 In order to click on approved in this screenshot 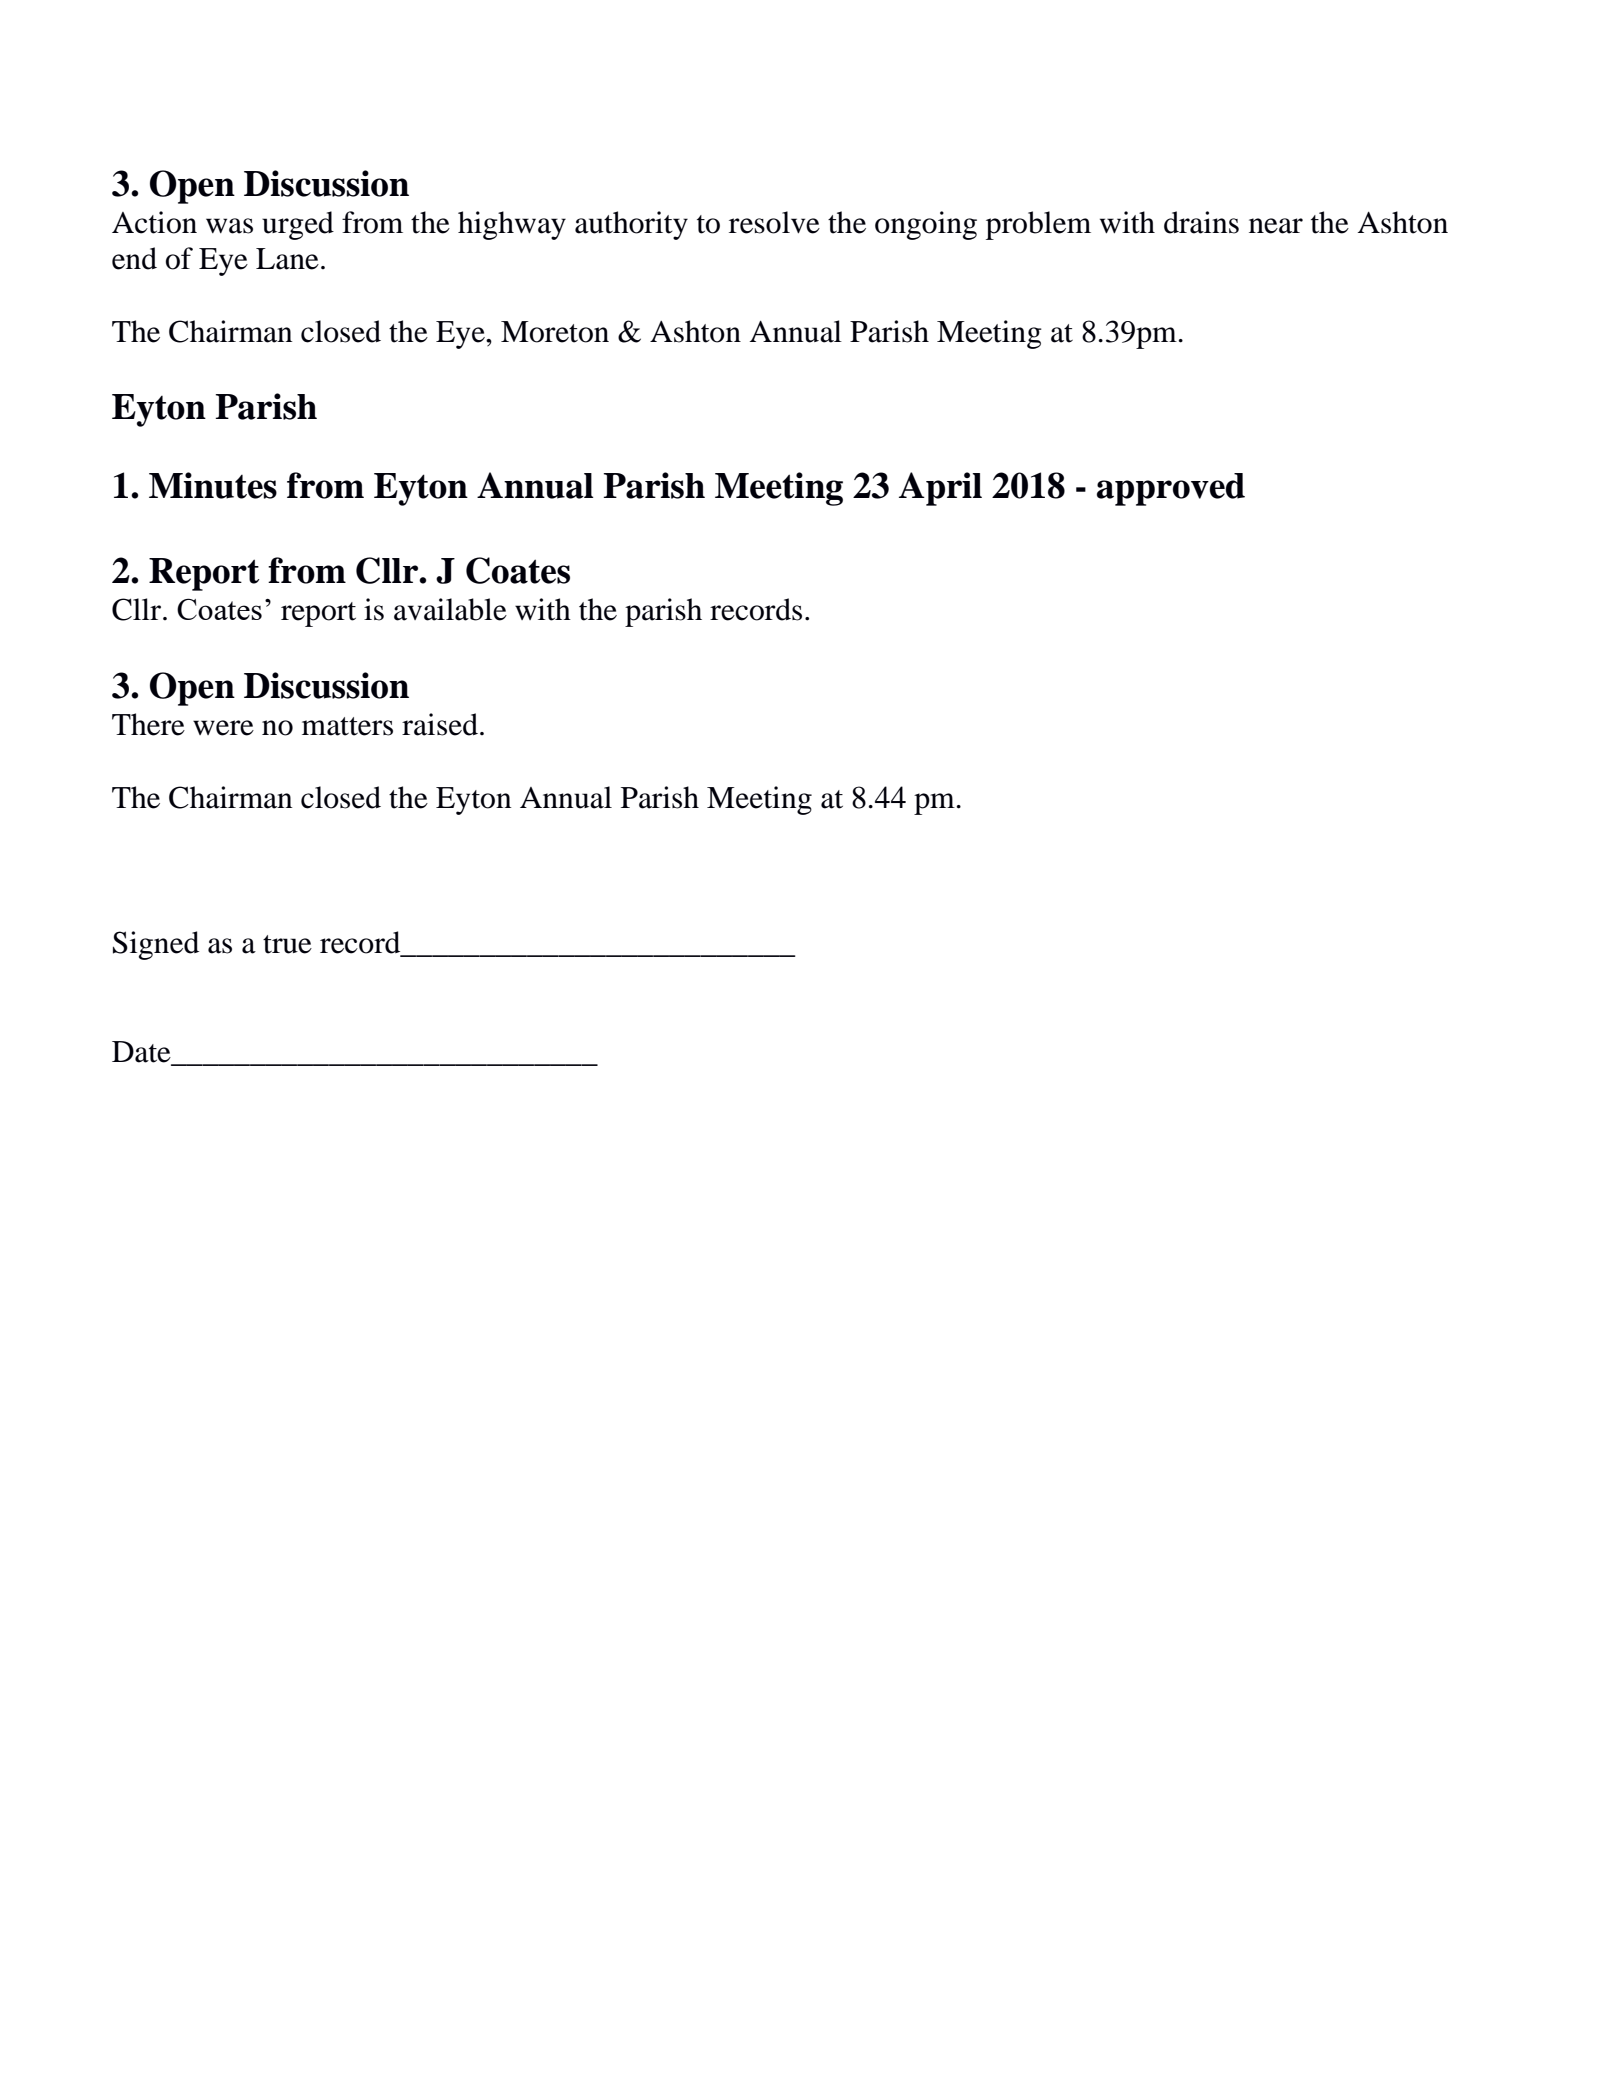, I will do `click(1171, 489)`.
